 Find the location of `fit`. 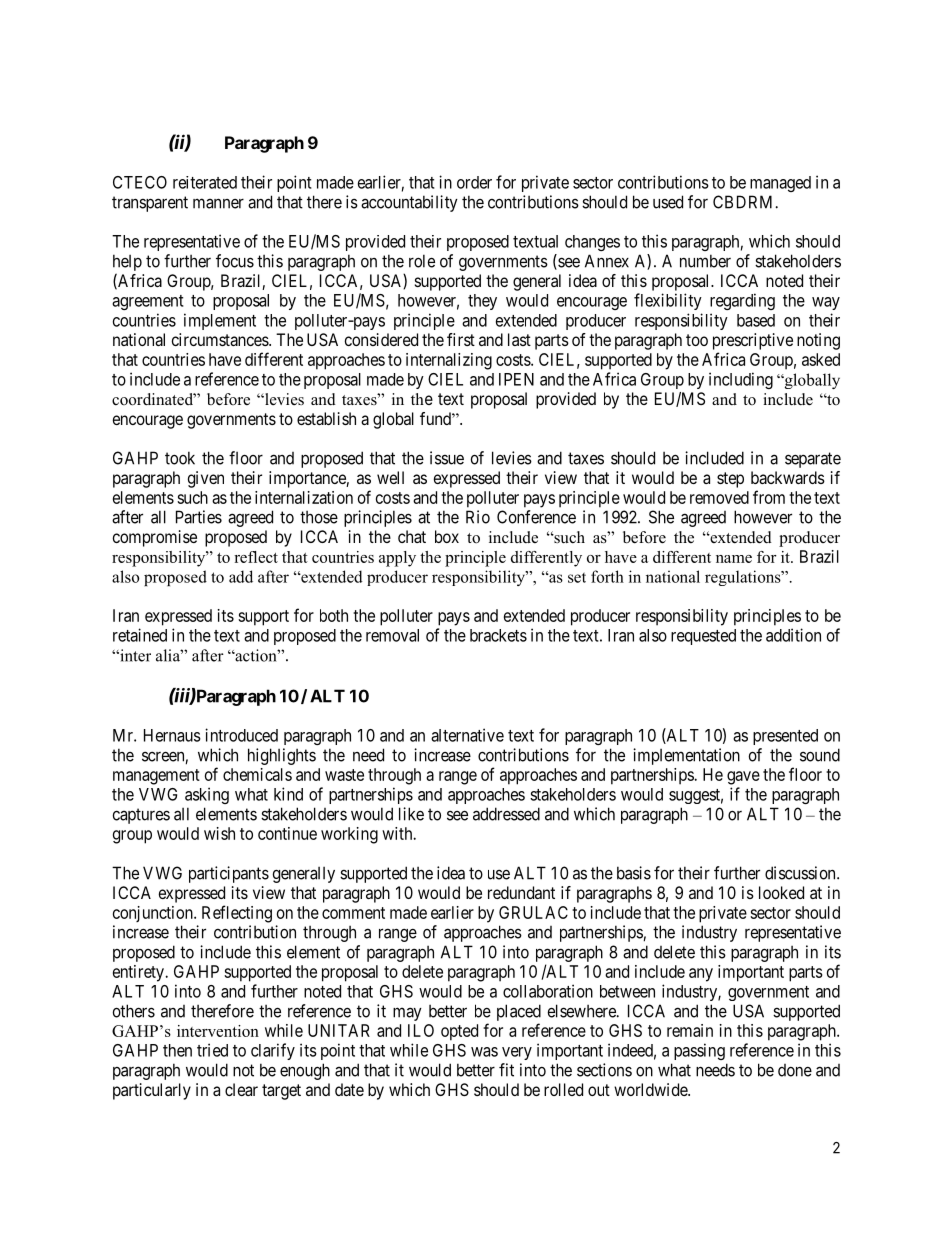

fit is located at coordinates (506, 1070).
